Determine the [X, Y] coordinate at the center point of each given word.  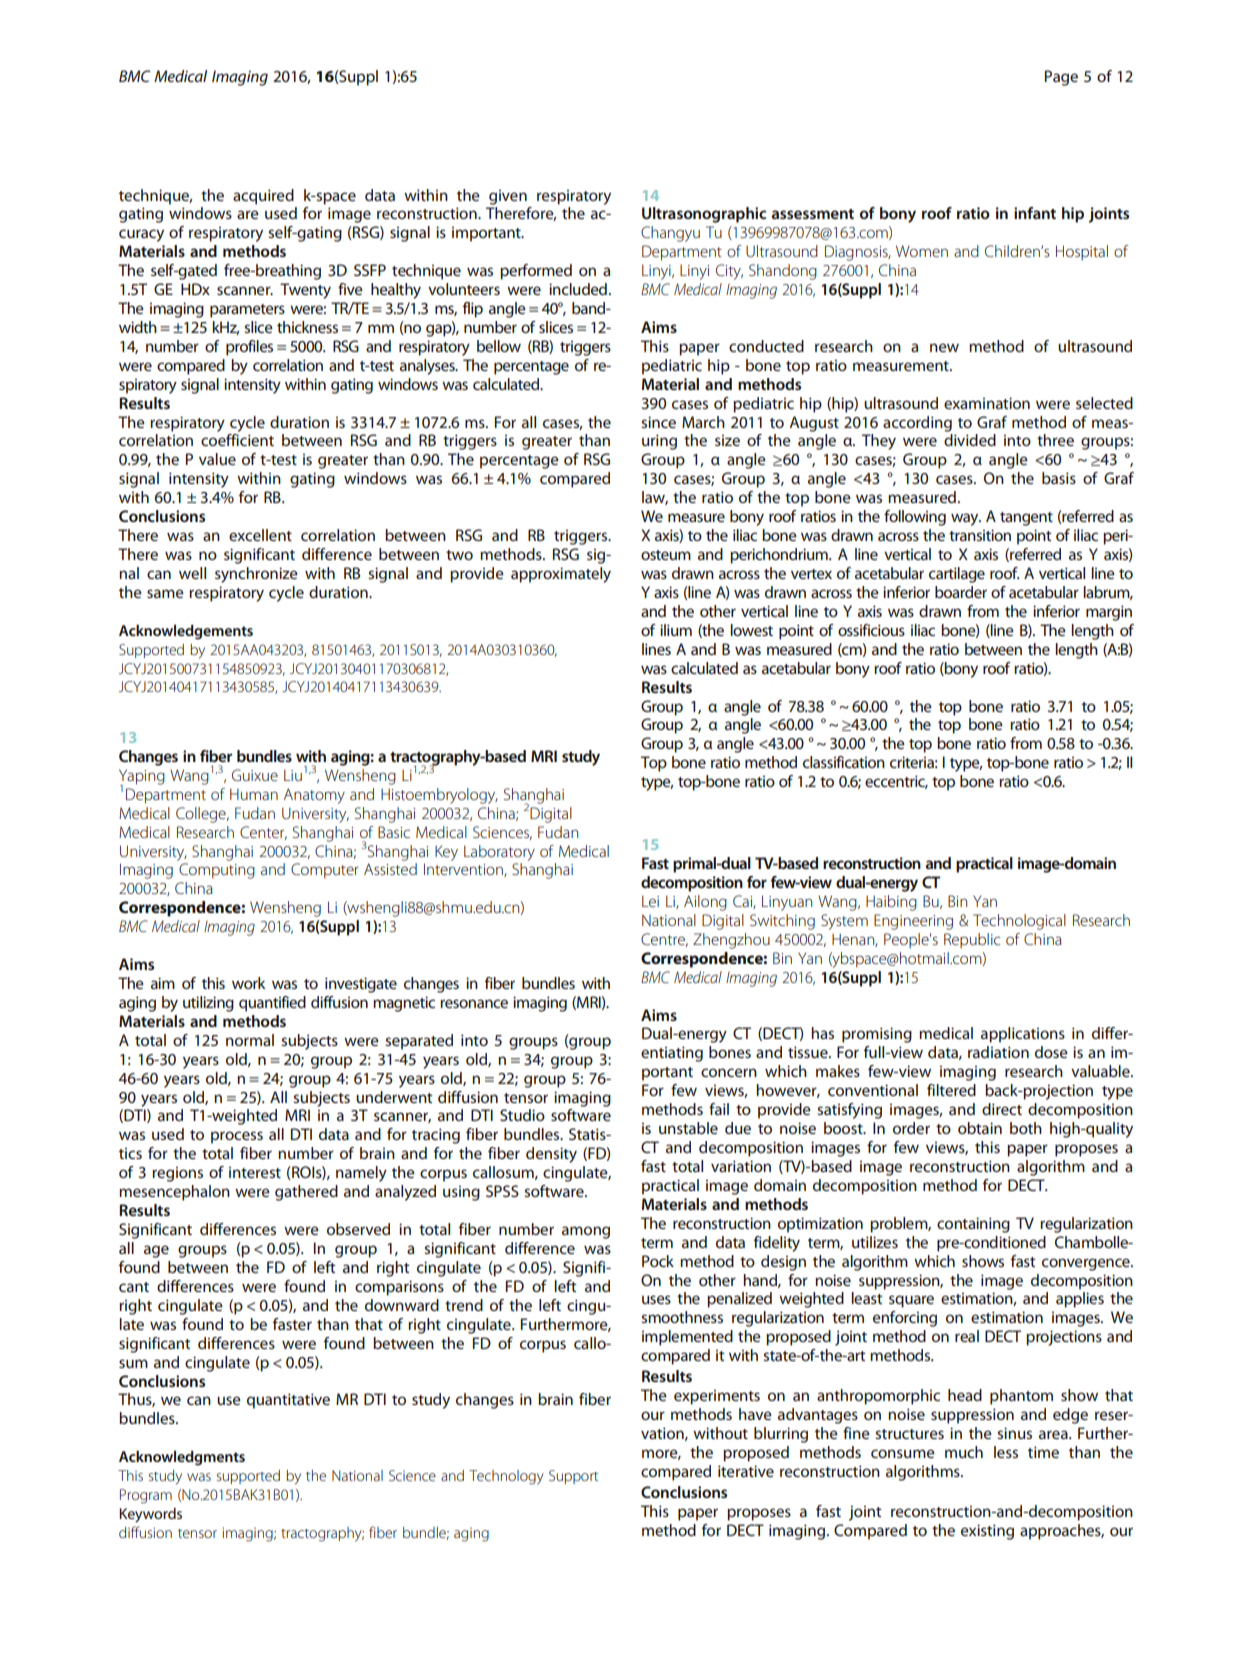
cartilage [957, 575]
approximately [561, 575]
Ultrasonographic [704, 215]
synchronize [256, 575]
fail [719, 1109]
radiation [998, 1052]
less [1006, 1452]
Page [1061, 78]
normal [250, 1040]
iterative [746, 1471]
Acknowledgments [182, 1458]
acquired [263, 197]
